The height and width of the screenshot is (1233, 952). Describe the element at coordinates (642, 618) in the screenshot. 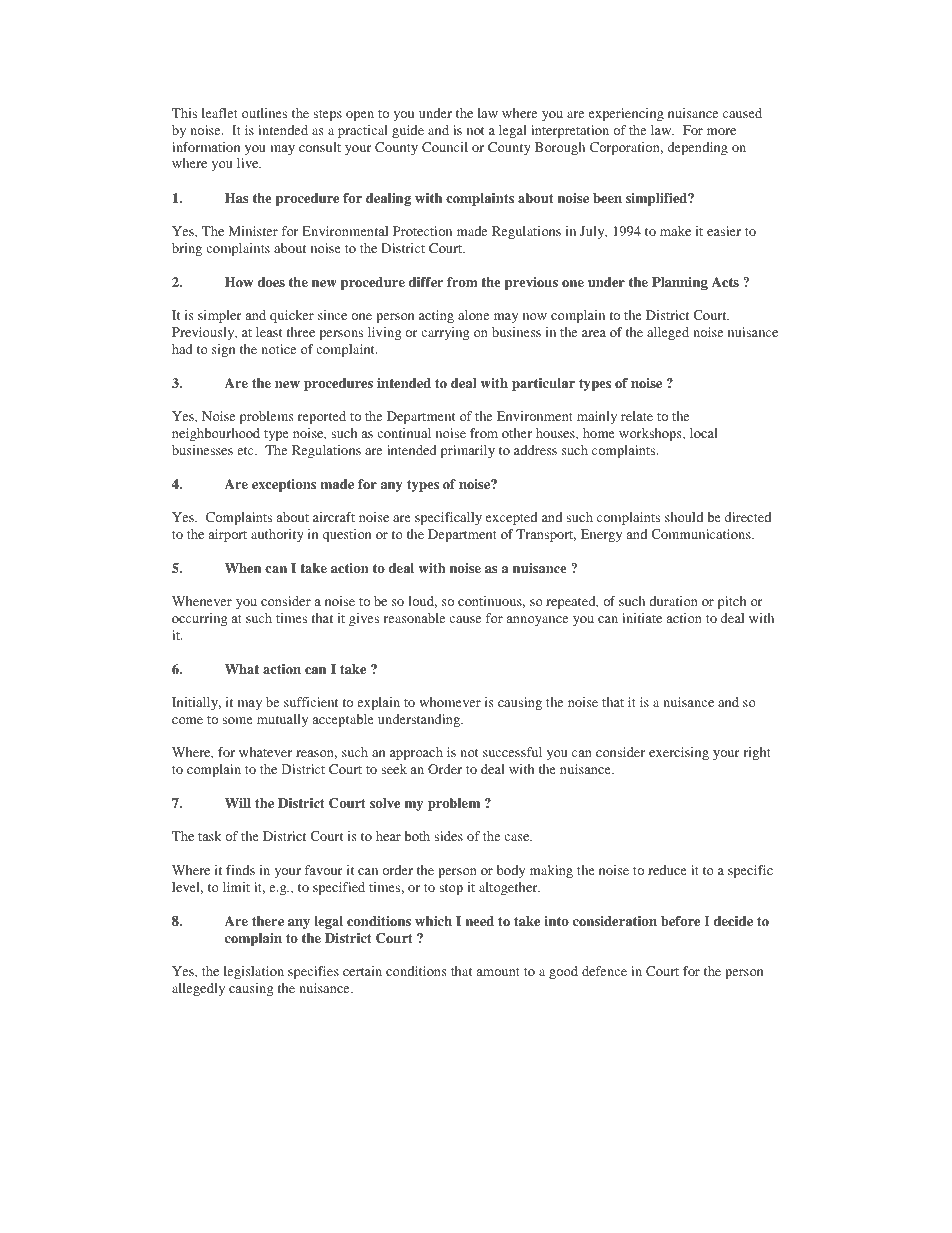

I see `initiate` at that location.
